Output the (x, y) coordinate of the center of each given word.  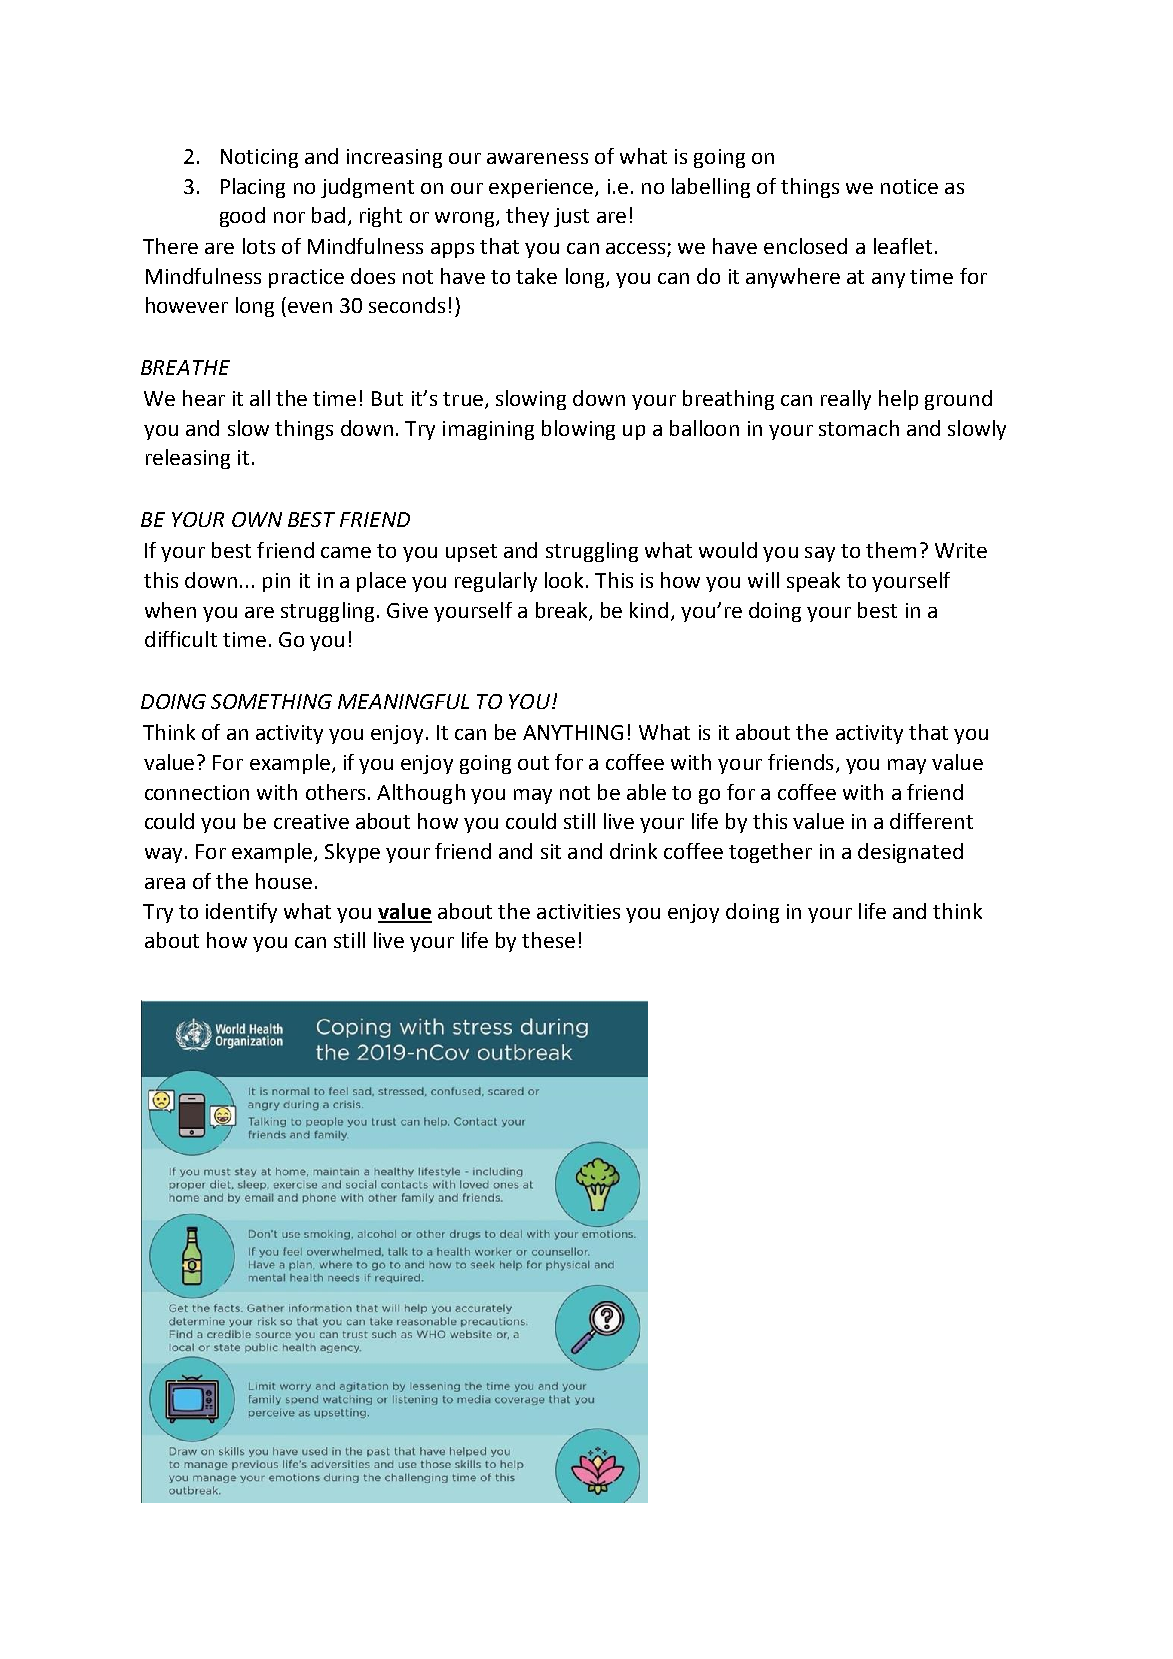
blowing (578, 430)
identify (241, 913)
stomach (859, 428)
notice (909, 186)
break (563, 611)
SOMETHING (271, 701)
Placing (253, 188)
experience (542, 188)
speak (813, 582)
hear (204, 398)
